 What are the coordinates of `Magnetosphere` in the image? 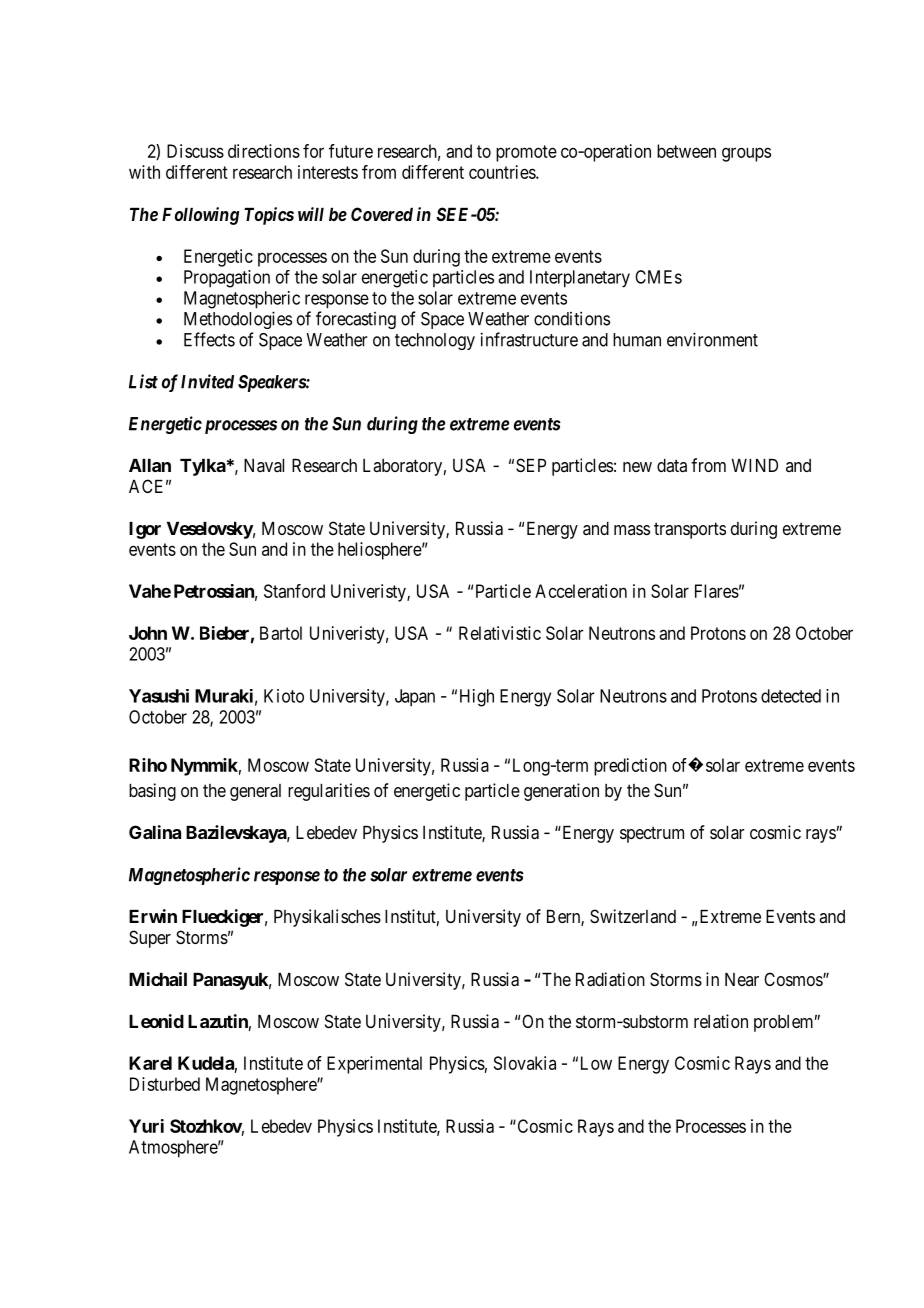 It's located at (262, 1086).
